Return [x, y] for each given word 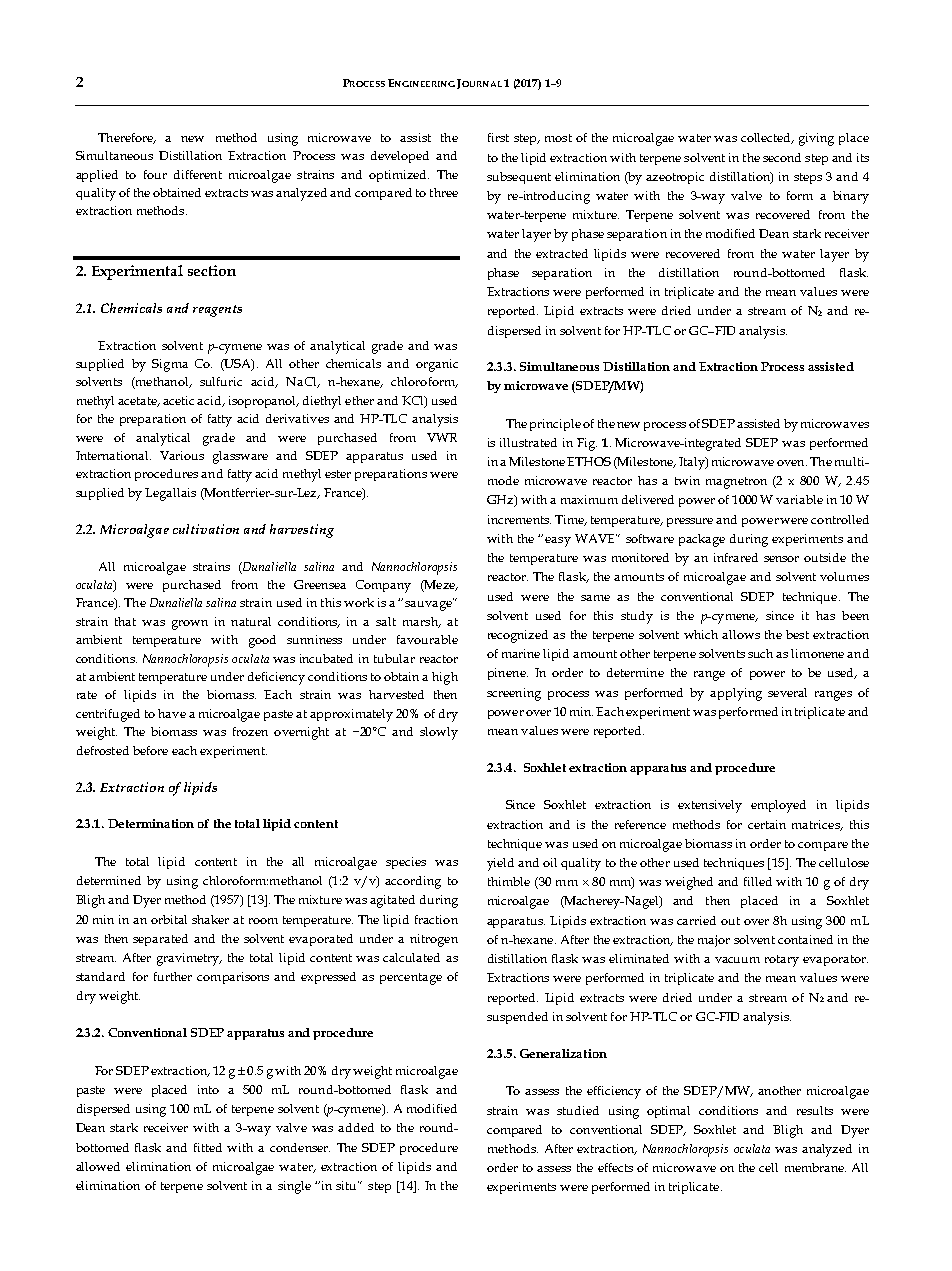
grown [190, 625]
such [760, 653]
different [198, 174]
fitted [208, 1147]
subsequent [519, 178]
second [782, 157]
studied [578, 1110]
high [445, 678]
